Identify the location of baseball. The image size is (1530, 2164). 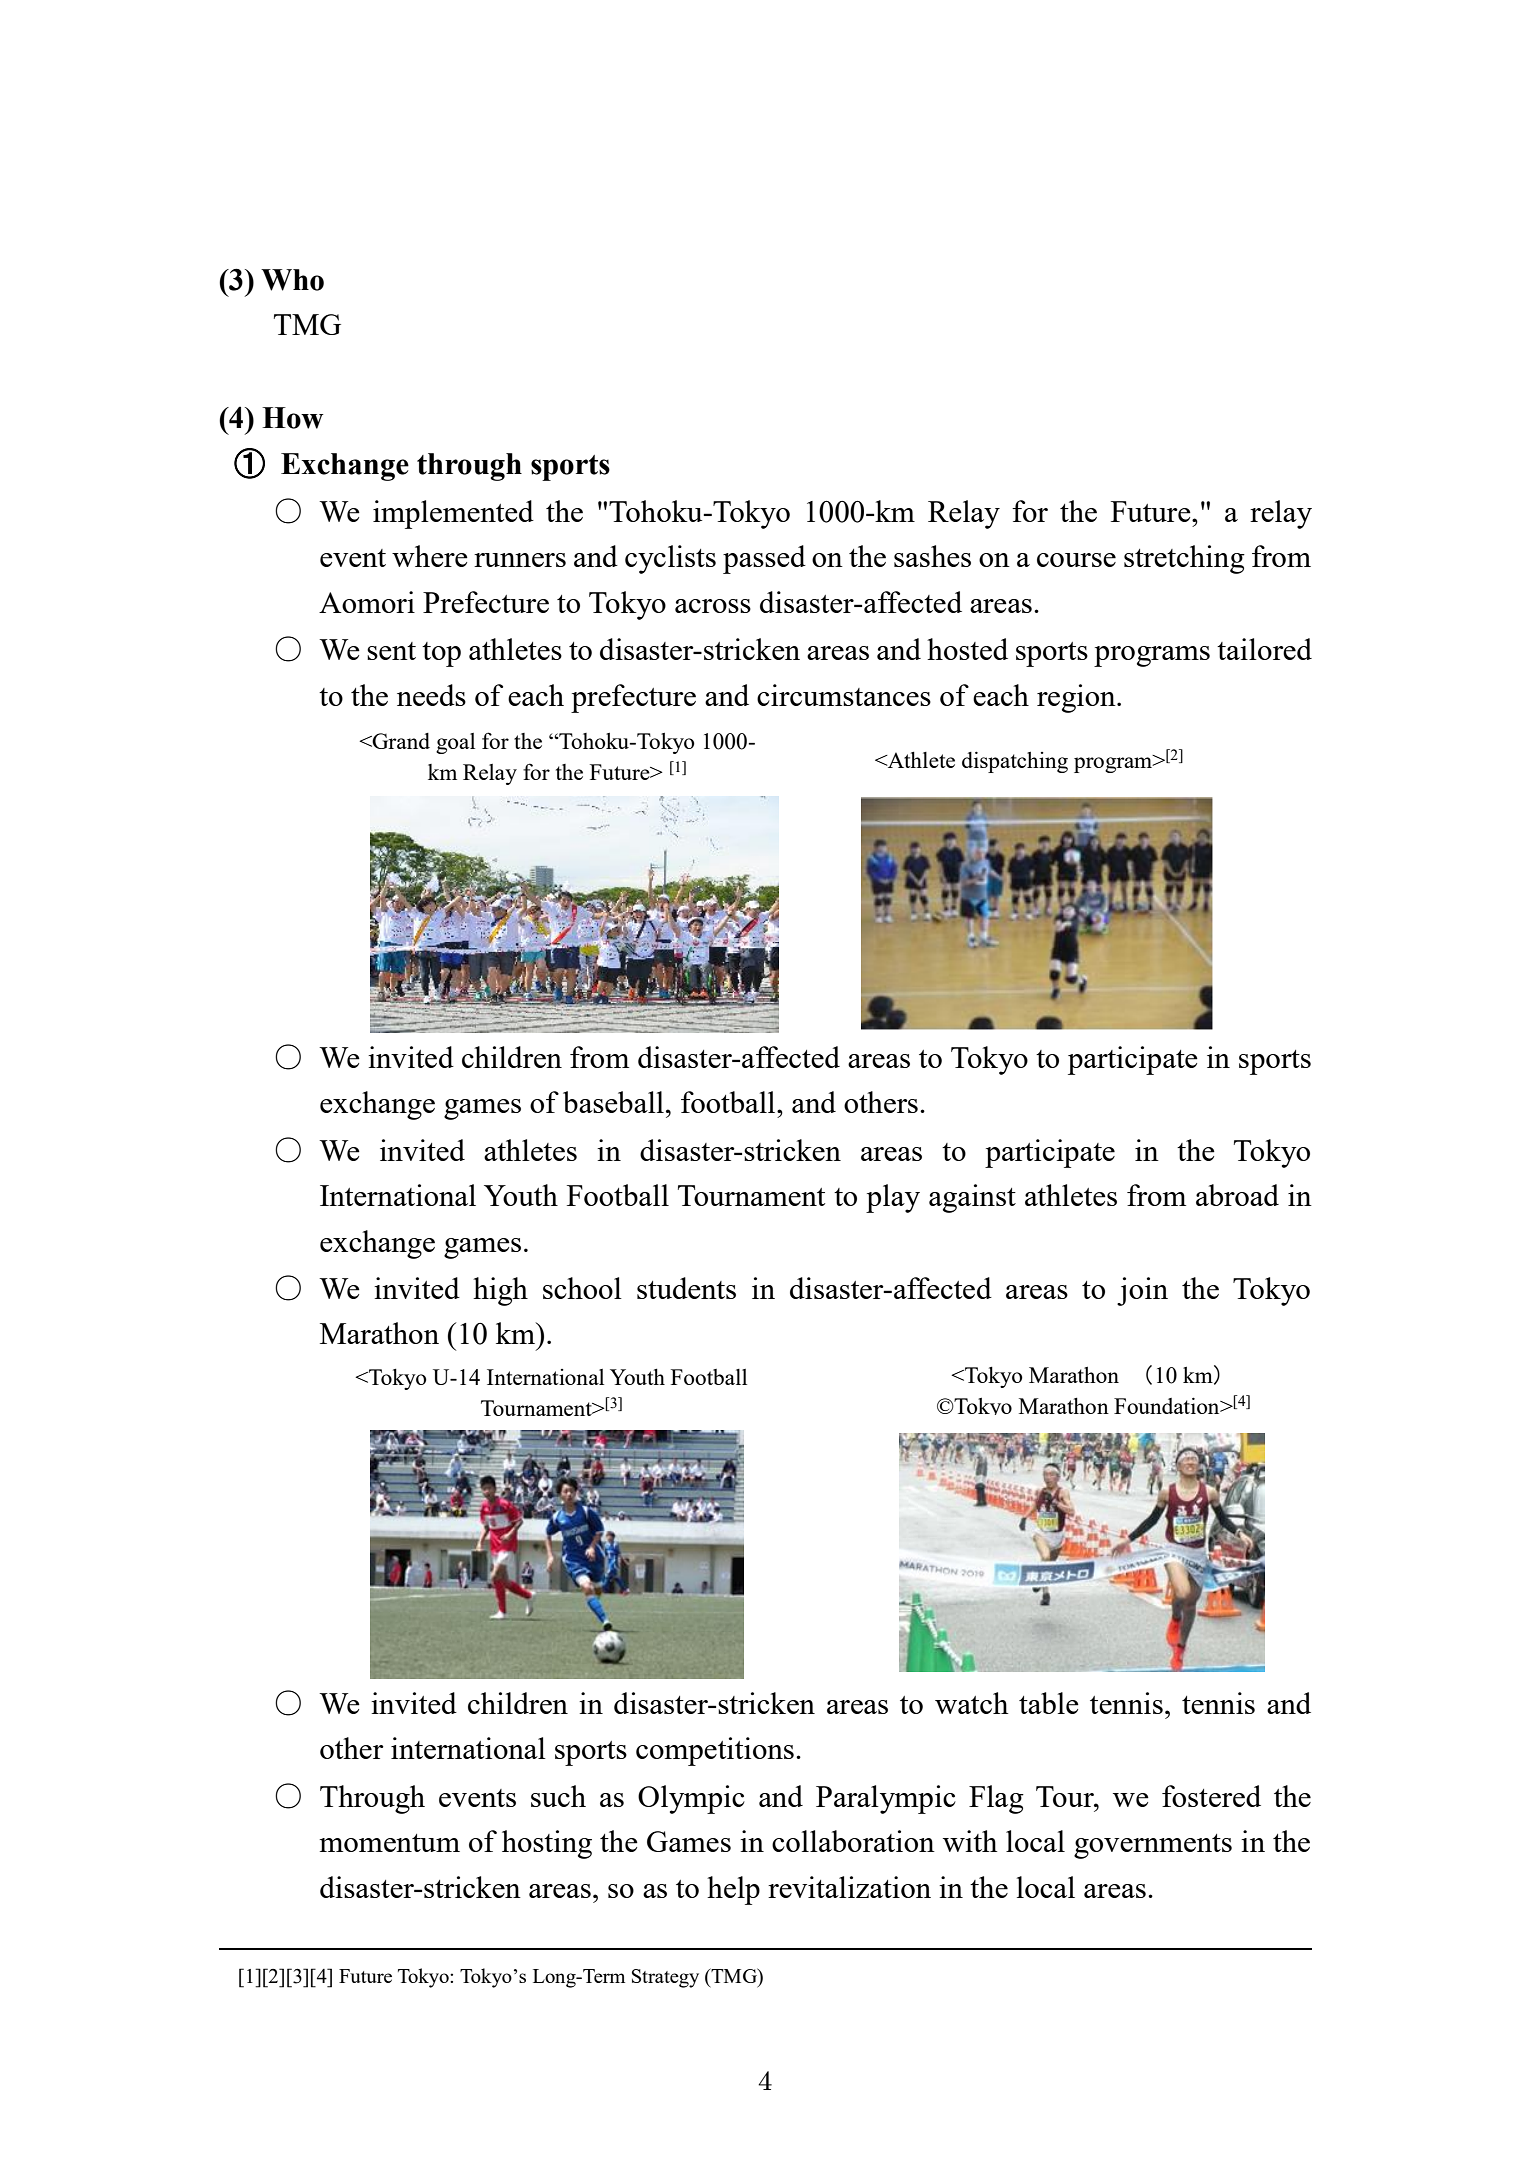
(613, 1102).
